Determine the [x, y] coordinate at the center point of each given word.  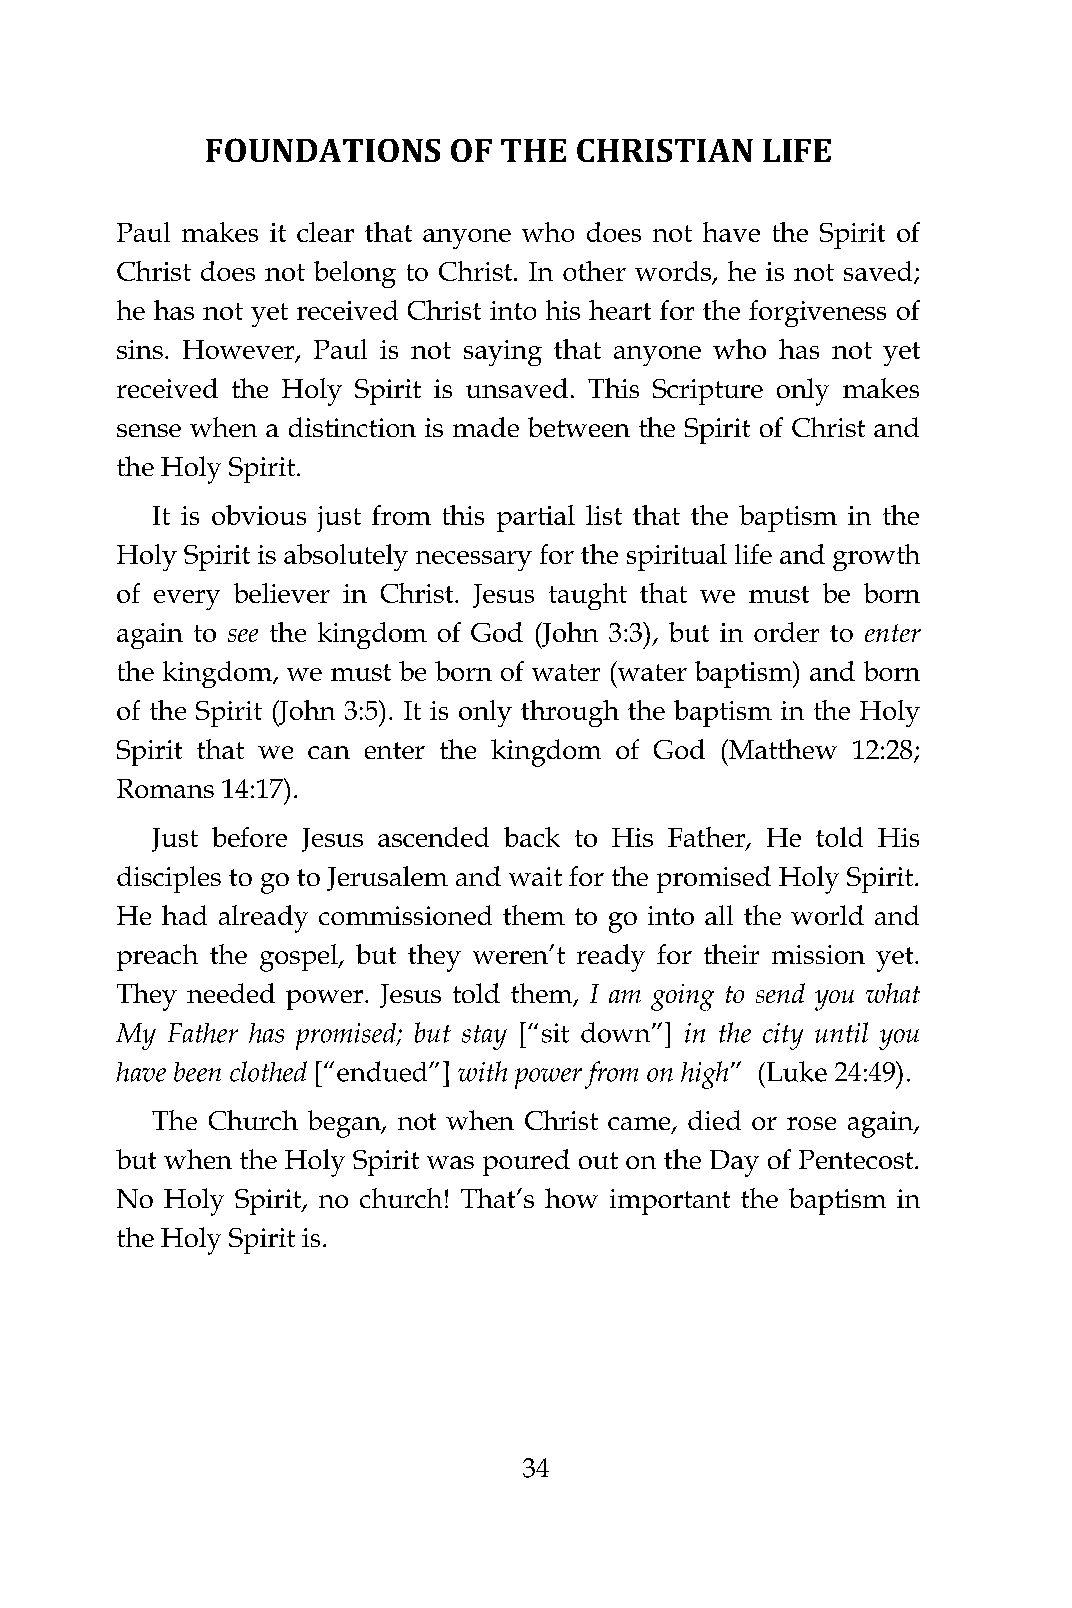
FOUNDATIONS [323, 150]
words [674, 272]
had [184, 915]
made [486, 427]
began [345, 1124]
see [243, 635]
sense [149, 430]
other [594, 271]
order [786, 632]
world [827, 915]
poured [526, 1162]
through [570, 713]
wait [535, 876]
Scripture [708, 392]
